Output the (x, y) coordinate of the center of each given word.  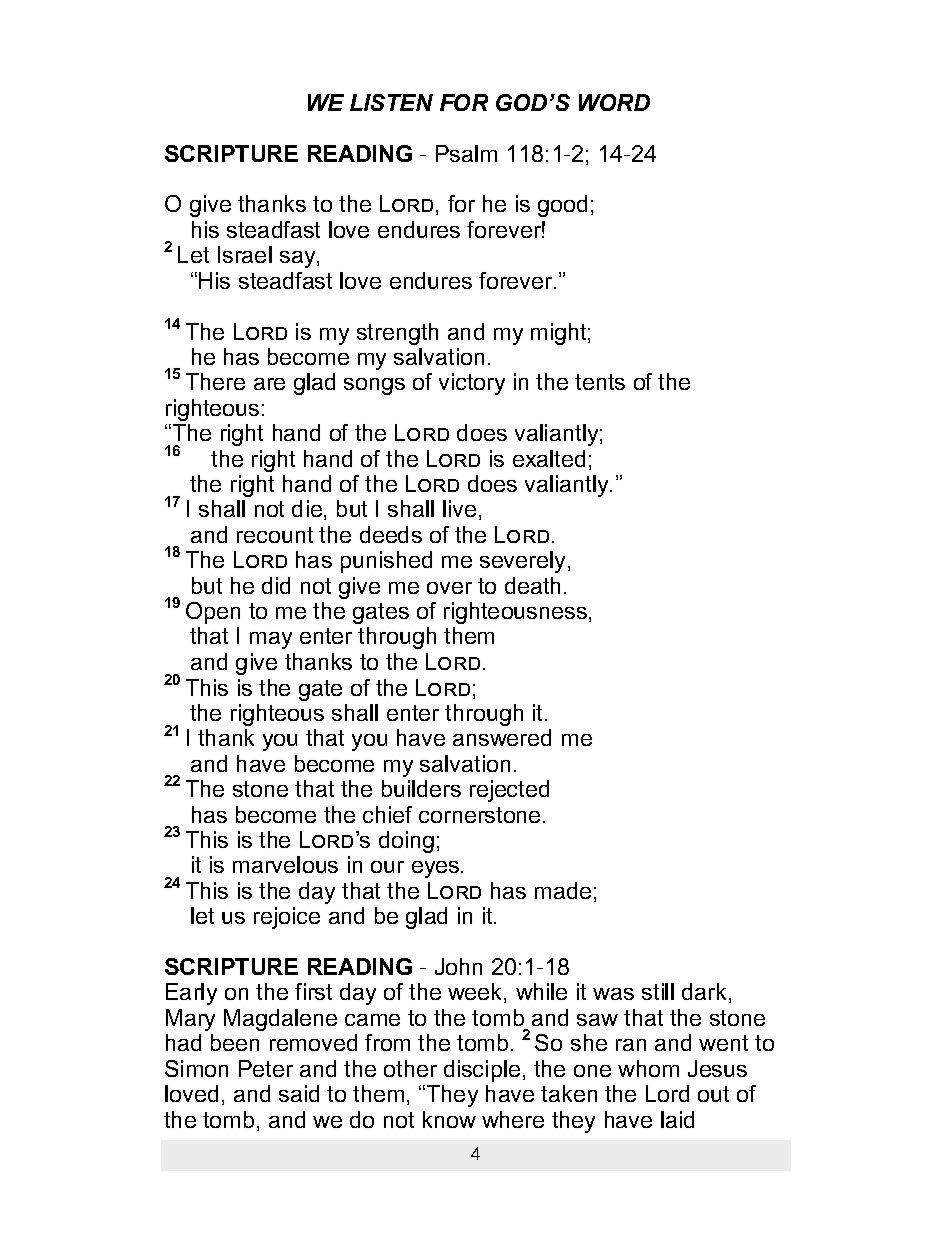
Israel (245, 254)
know (449, 1119)
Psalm (466, 153)
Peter (266, 1068)
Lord (667, 1093)
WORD (614, 102)
